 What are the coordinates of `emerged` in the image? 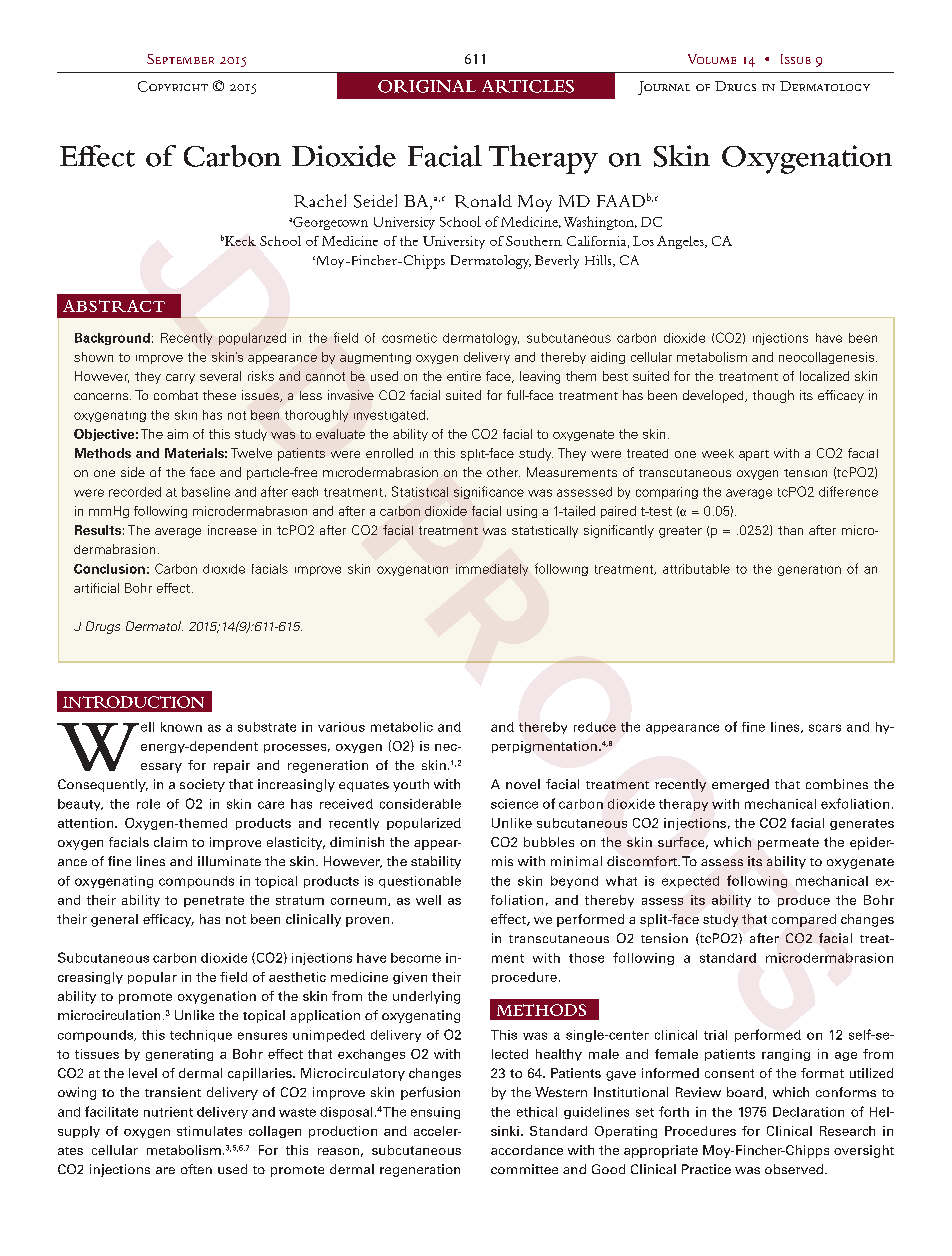 It's located at (740, 785).
